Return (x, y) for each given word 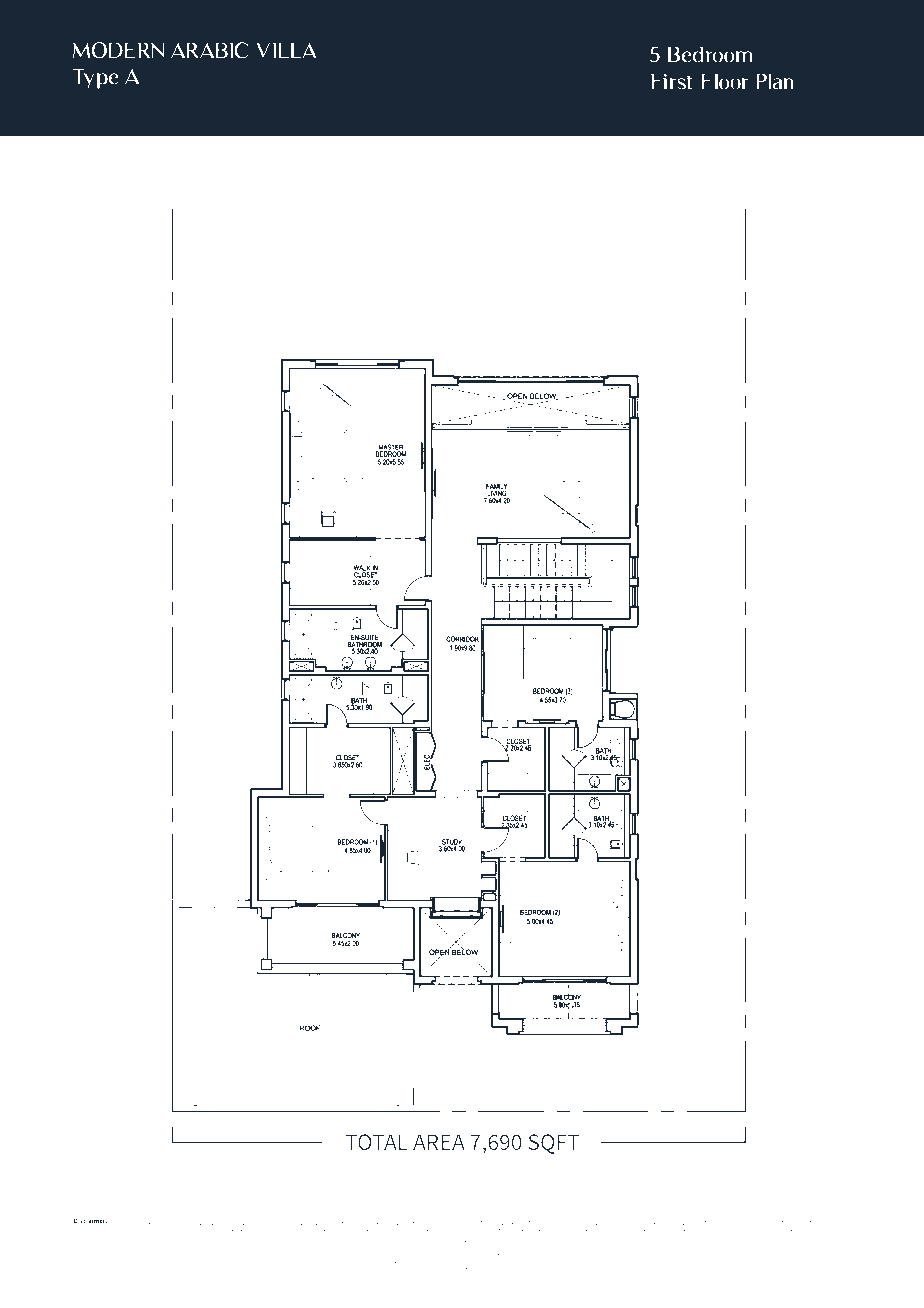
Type (95, 78)
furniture (515, 1262)
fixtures (186, 1261)
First (671, 81)
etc (582, 1262)
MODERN (119, 50)
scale (736, 1255)
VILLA (286, 50)
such (664, 1253)
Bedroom (710, 54)
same (719, 1261)
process (295, 1275)
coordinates (180, 1255)
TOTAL (376, 1142)
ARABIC (209, 50)
